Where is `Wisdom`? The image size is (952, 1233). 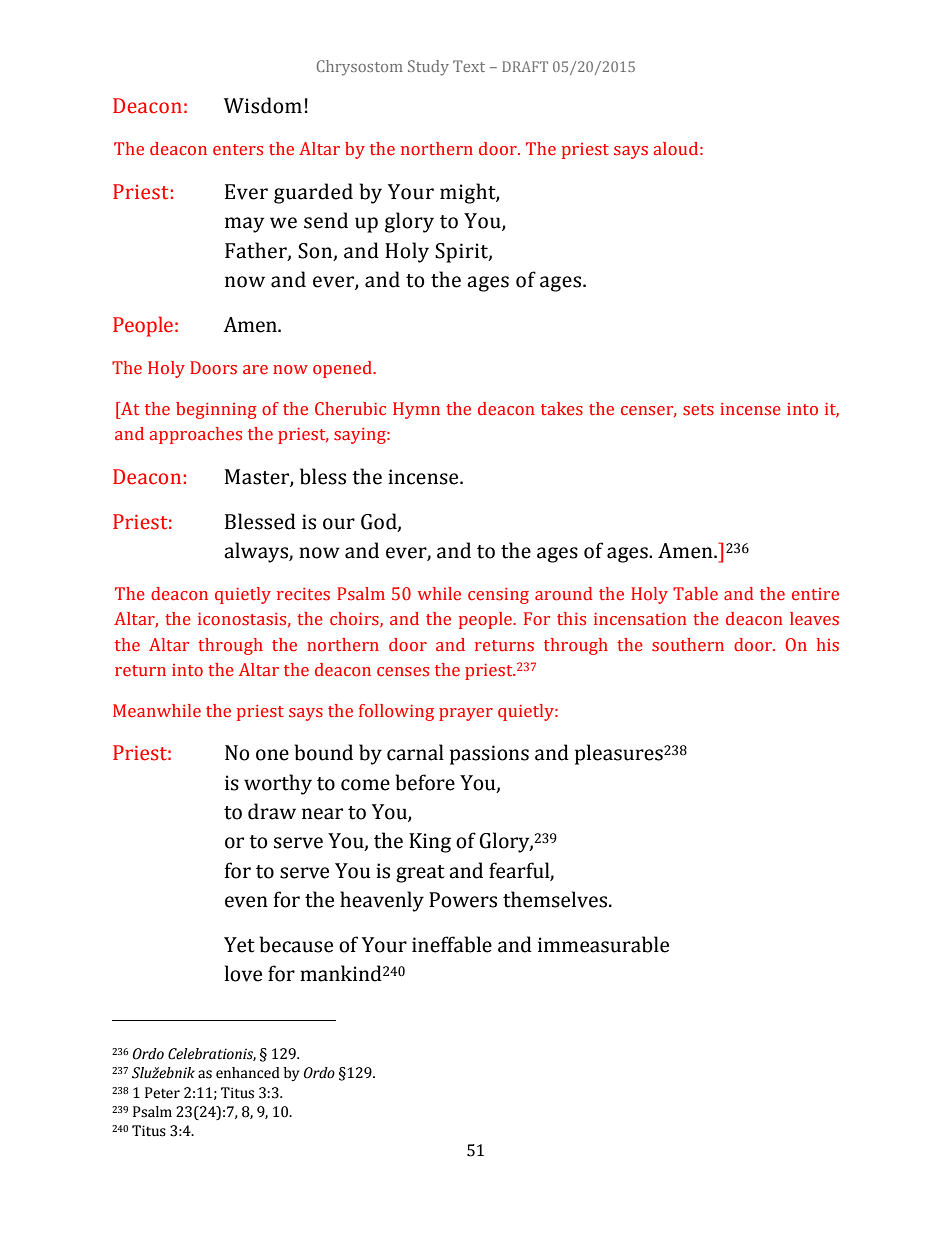
Wisdom is located at coordinates (263, 105).
